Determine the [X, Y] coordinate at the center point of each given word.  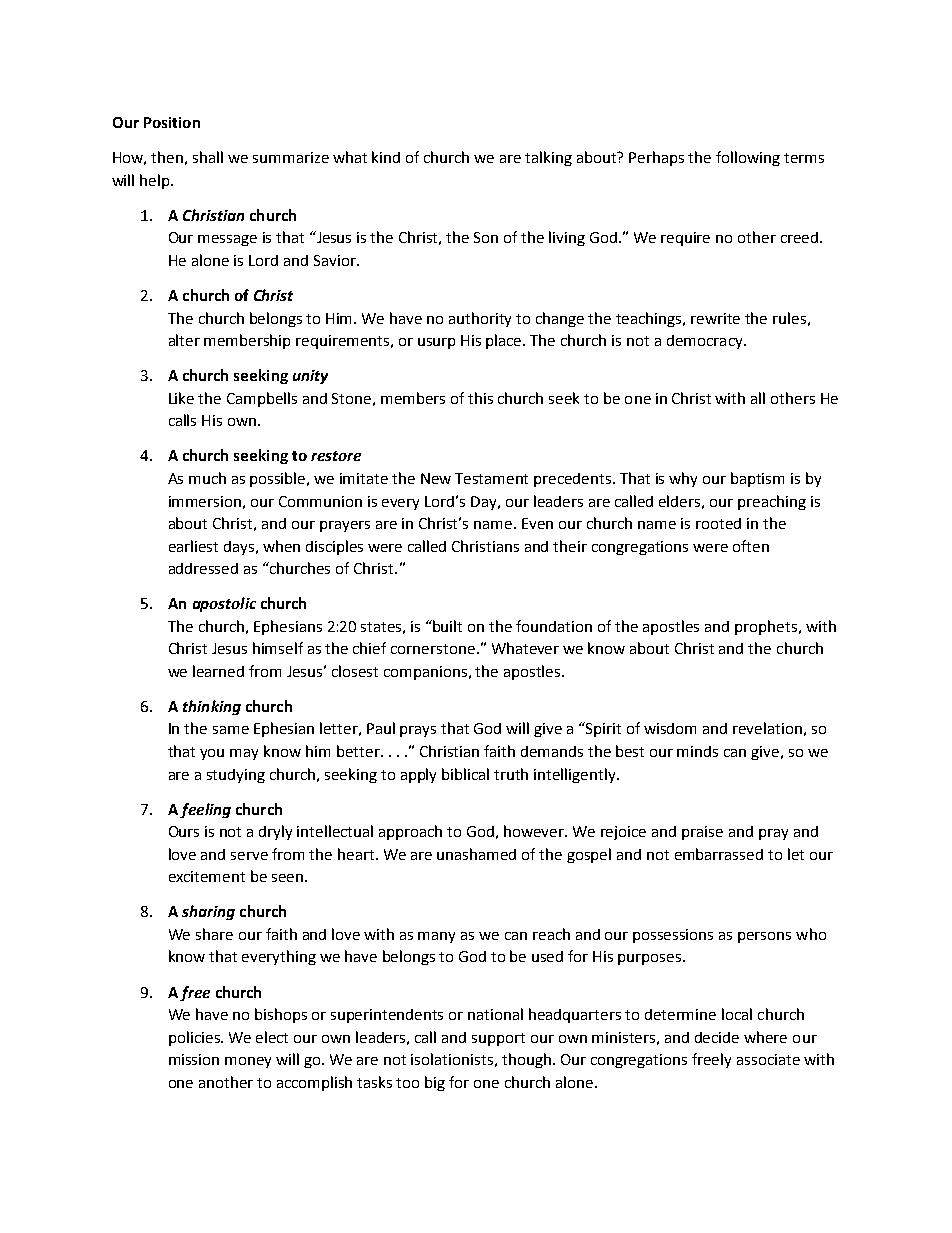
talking [548, 158]
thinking [212, 707]
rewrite [715, 318]
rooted [718, 523]
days [240, 548]
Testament [491, 478]
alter [184, 340]
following [748, 158]
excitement [207, 876]
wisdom [670, 728]
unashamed [476, 854]
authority [480, 319]
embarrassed [719, 854]
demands [552, 751]
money [248, 1062]
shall [208, 157]
